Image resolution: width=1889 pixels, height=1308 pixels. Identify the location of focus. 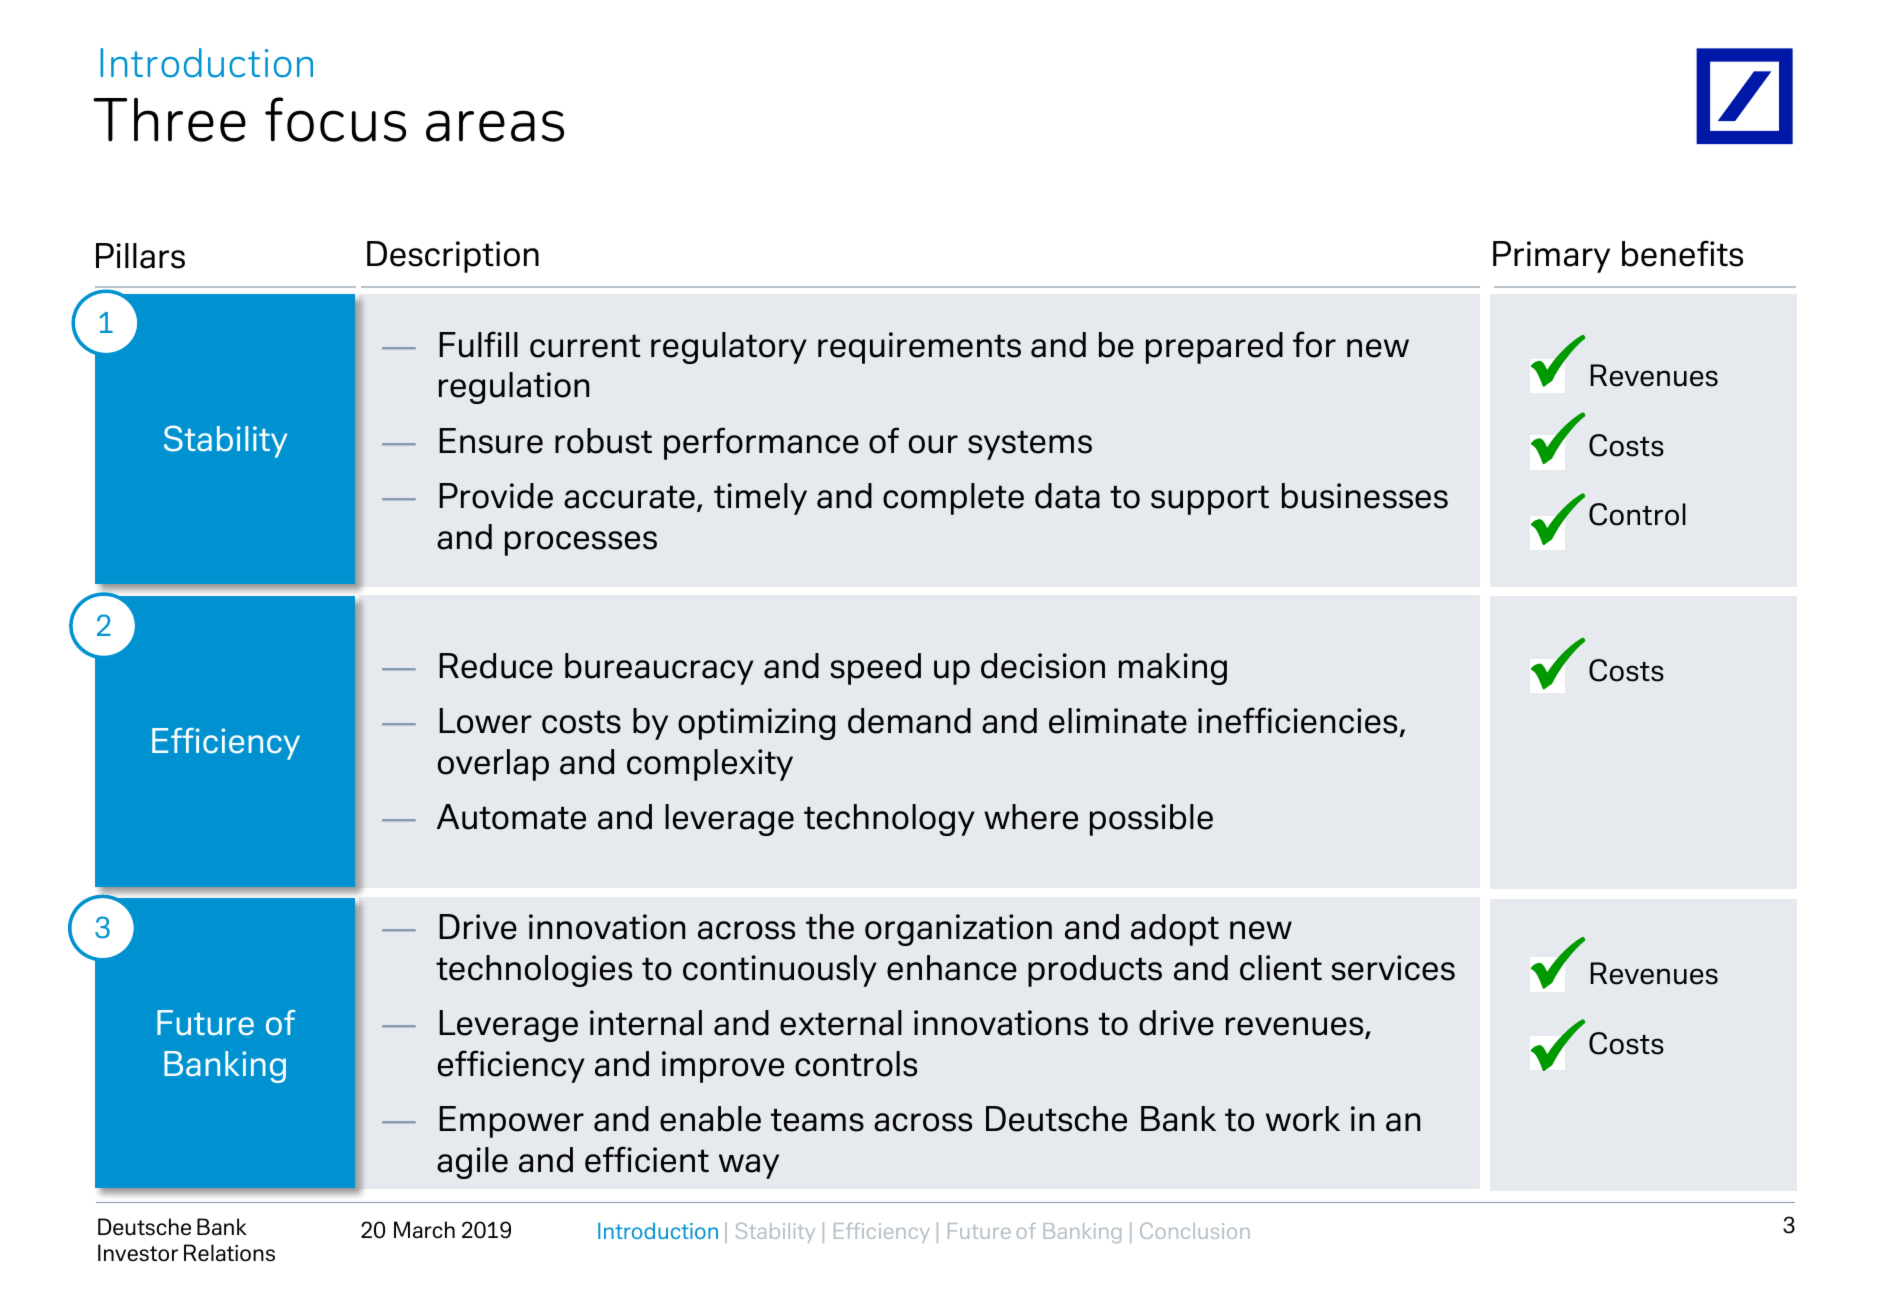
(335, 119).
